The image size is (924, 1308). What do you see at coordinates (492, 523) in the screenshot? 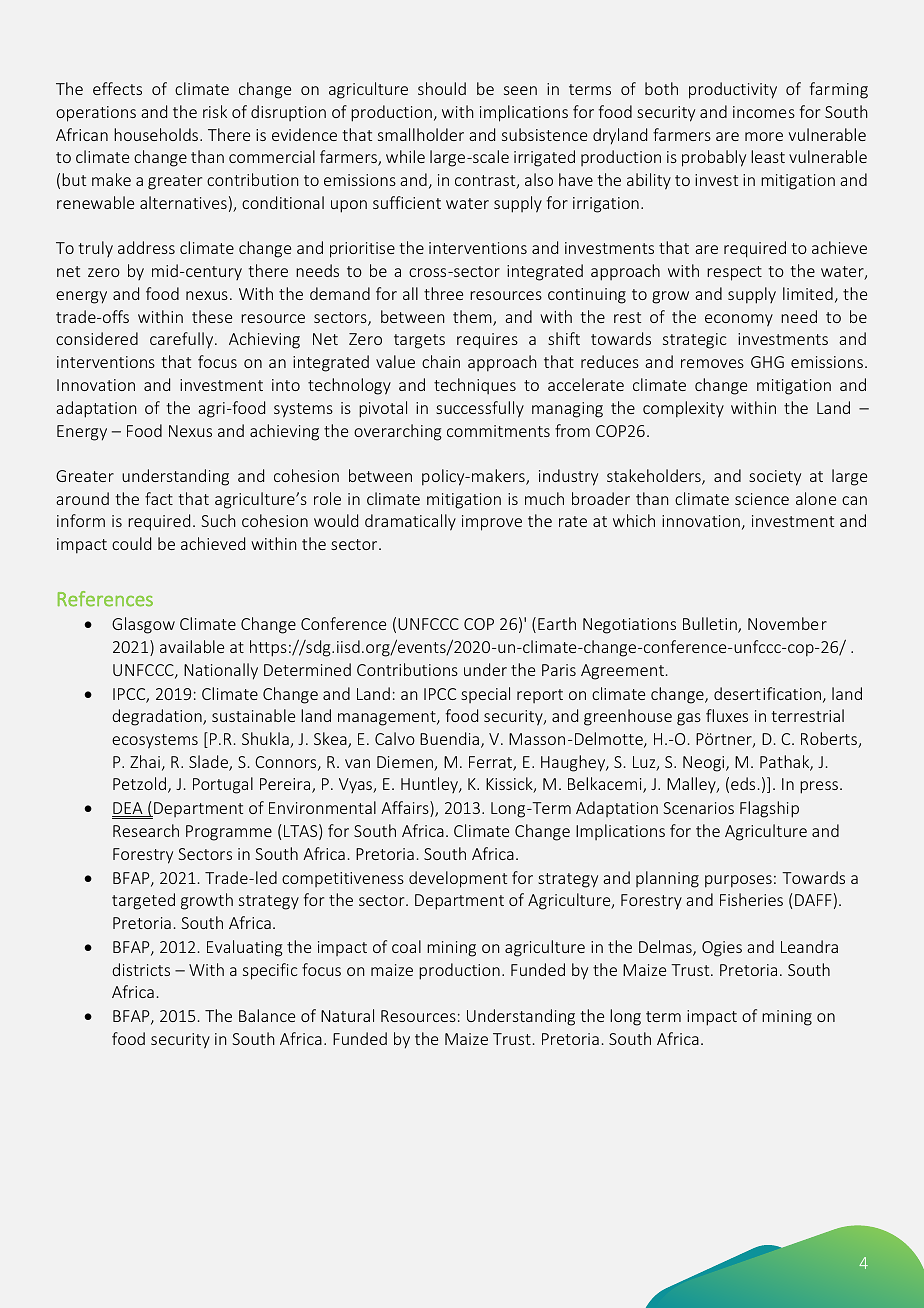
I see `improve` at bounding box center [492, 523].
